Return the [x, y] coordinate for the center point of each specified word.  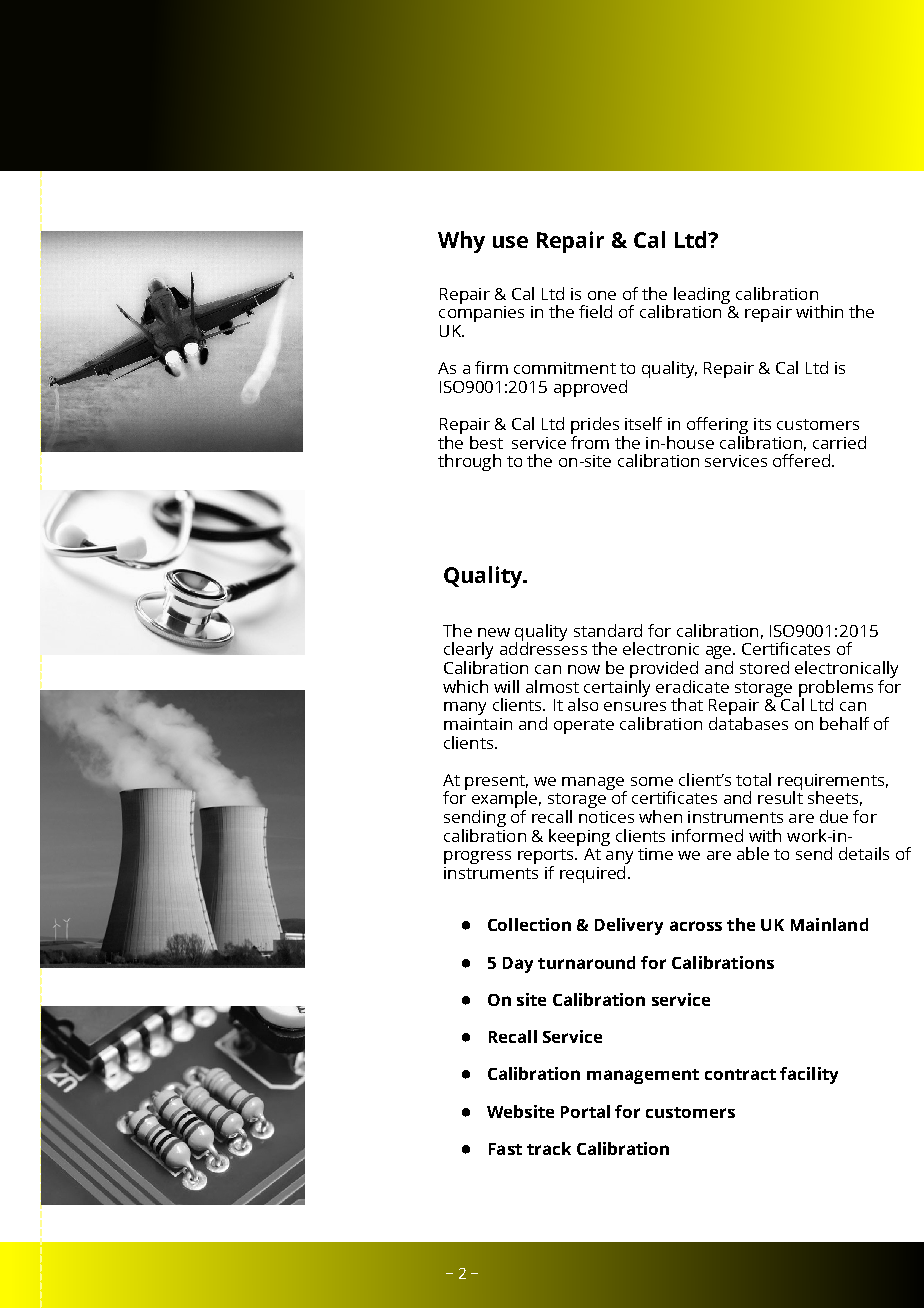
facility [809, 1075]
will [506, 686]
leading [702, 295]
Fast [505, 1149]
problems [836, 689]
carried [839, 442]
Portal [585, 1111]
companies [481, 312]
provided [664, 671]
